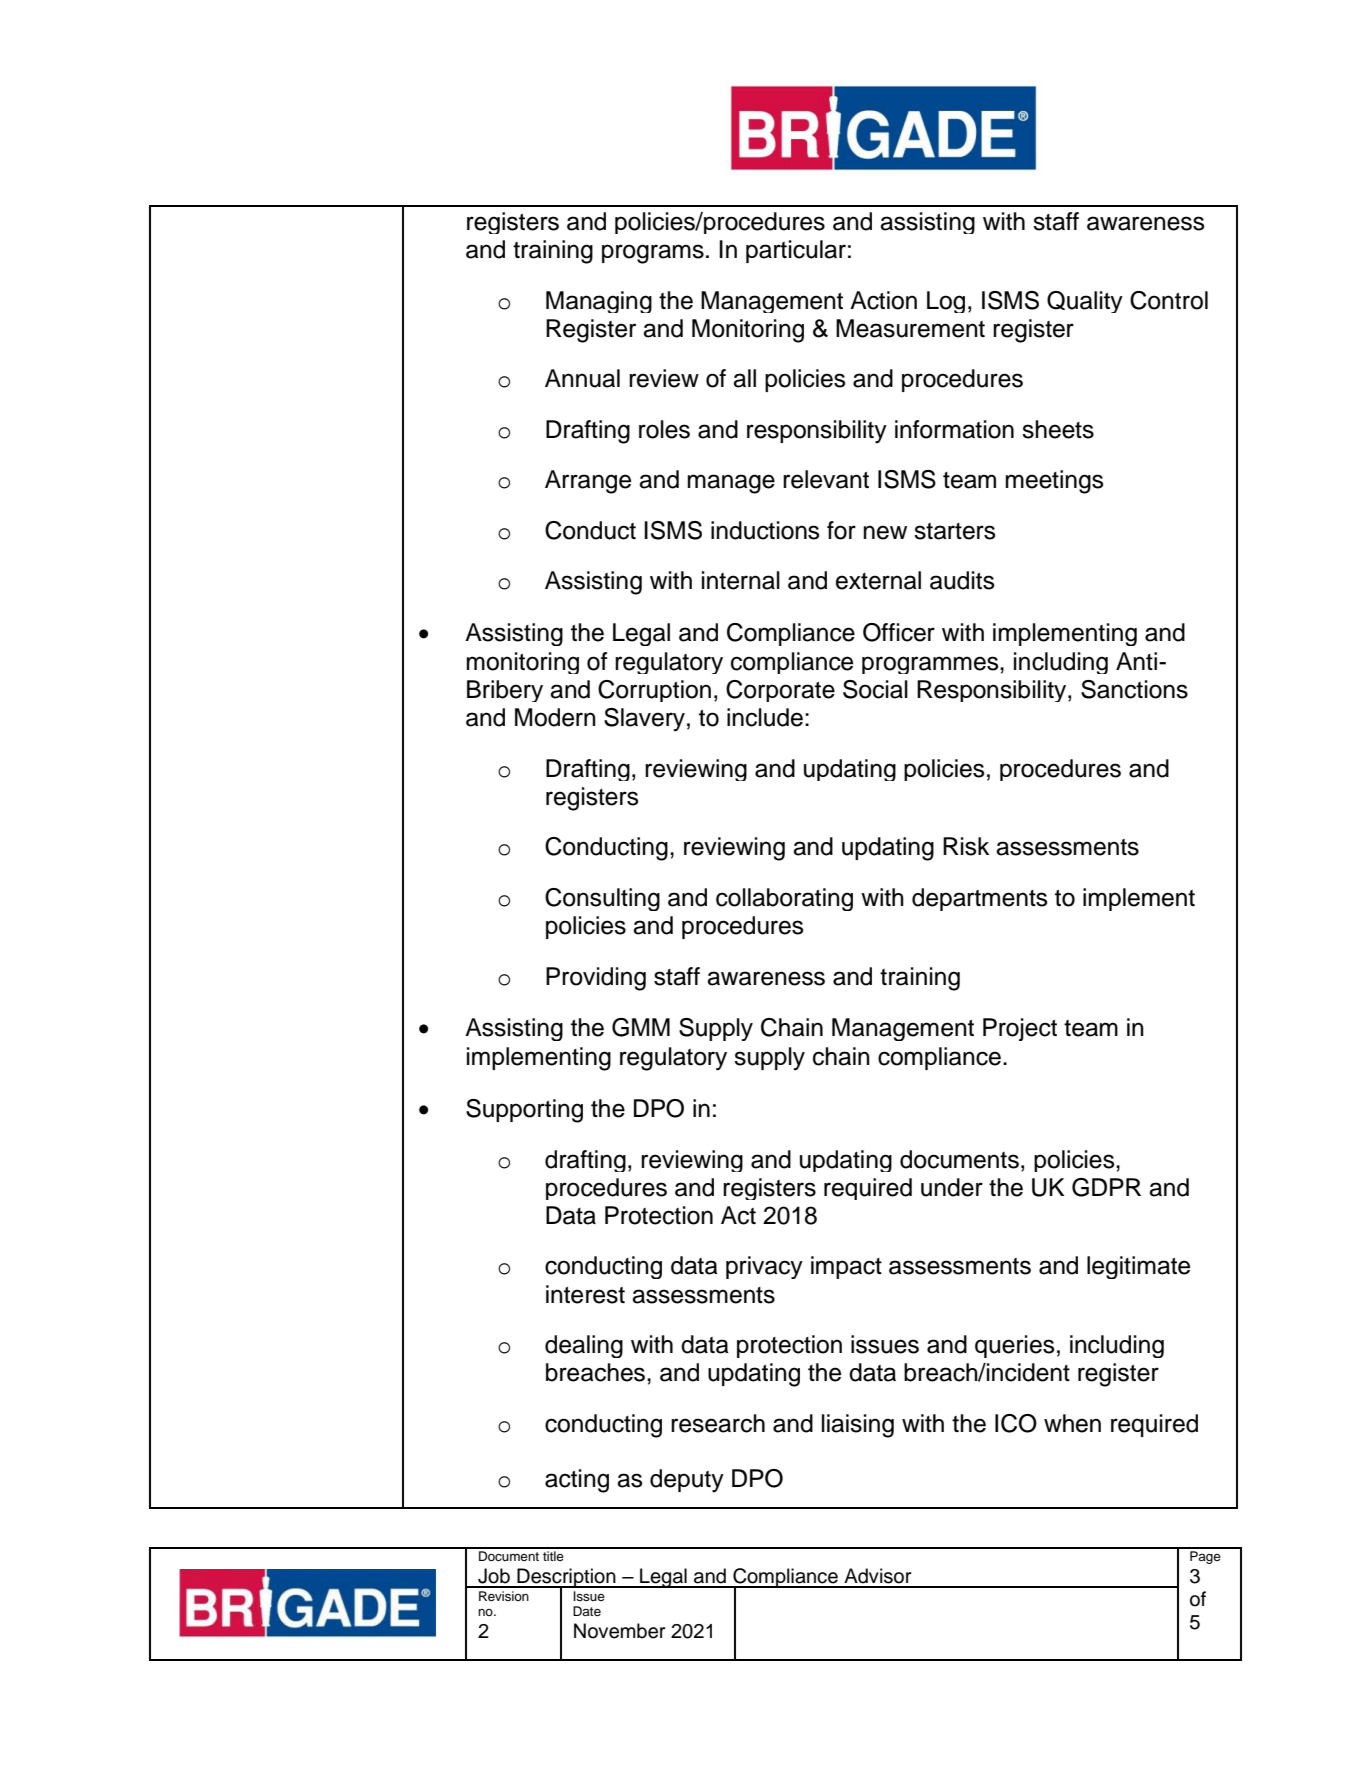  I want to click on Action, so click(883, 300).
